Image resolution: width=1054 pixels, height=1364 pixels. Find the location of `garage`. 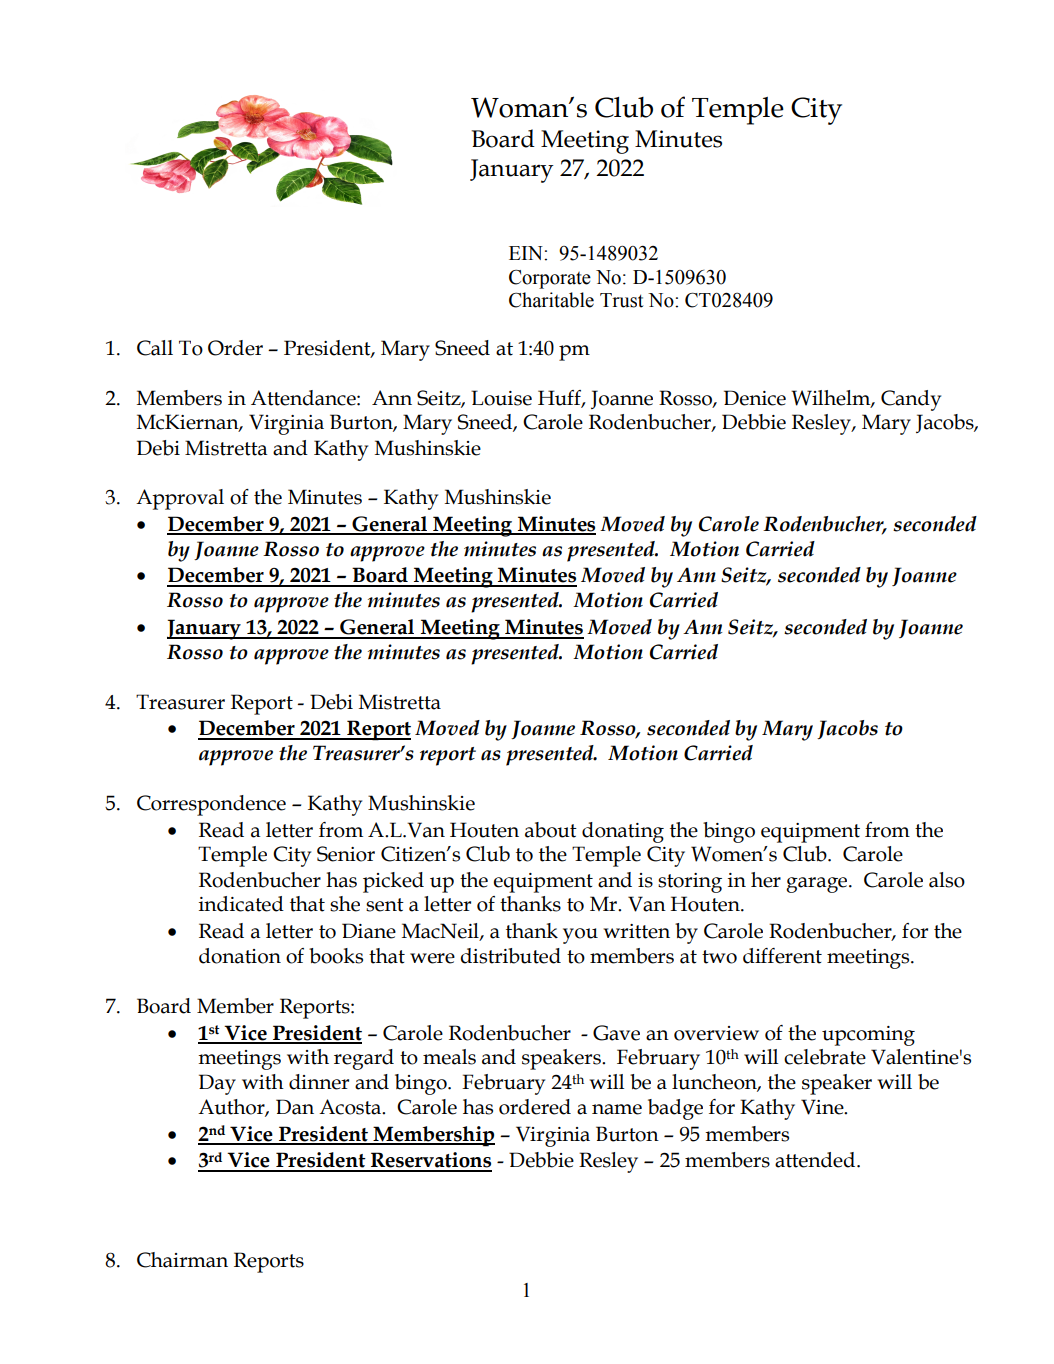

garage is located at coordinates (818, 885).
